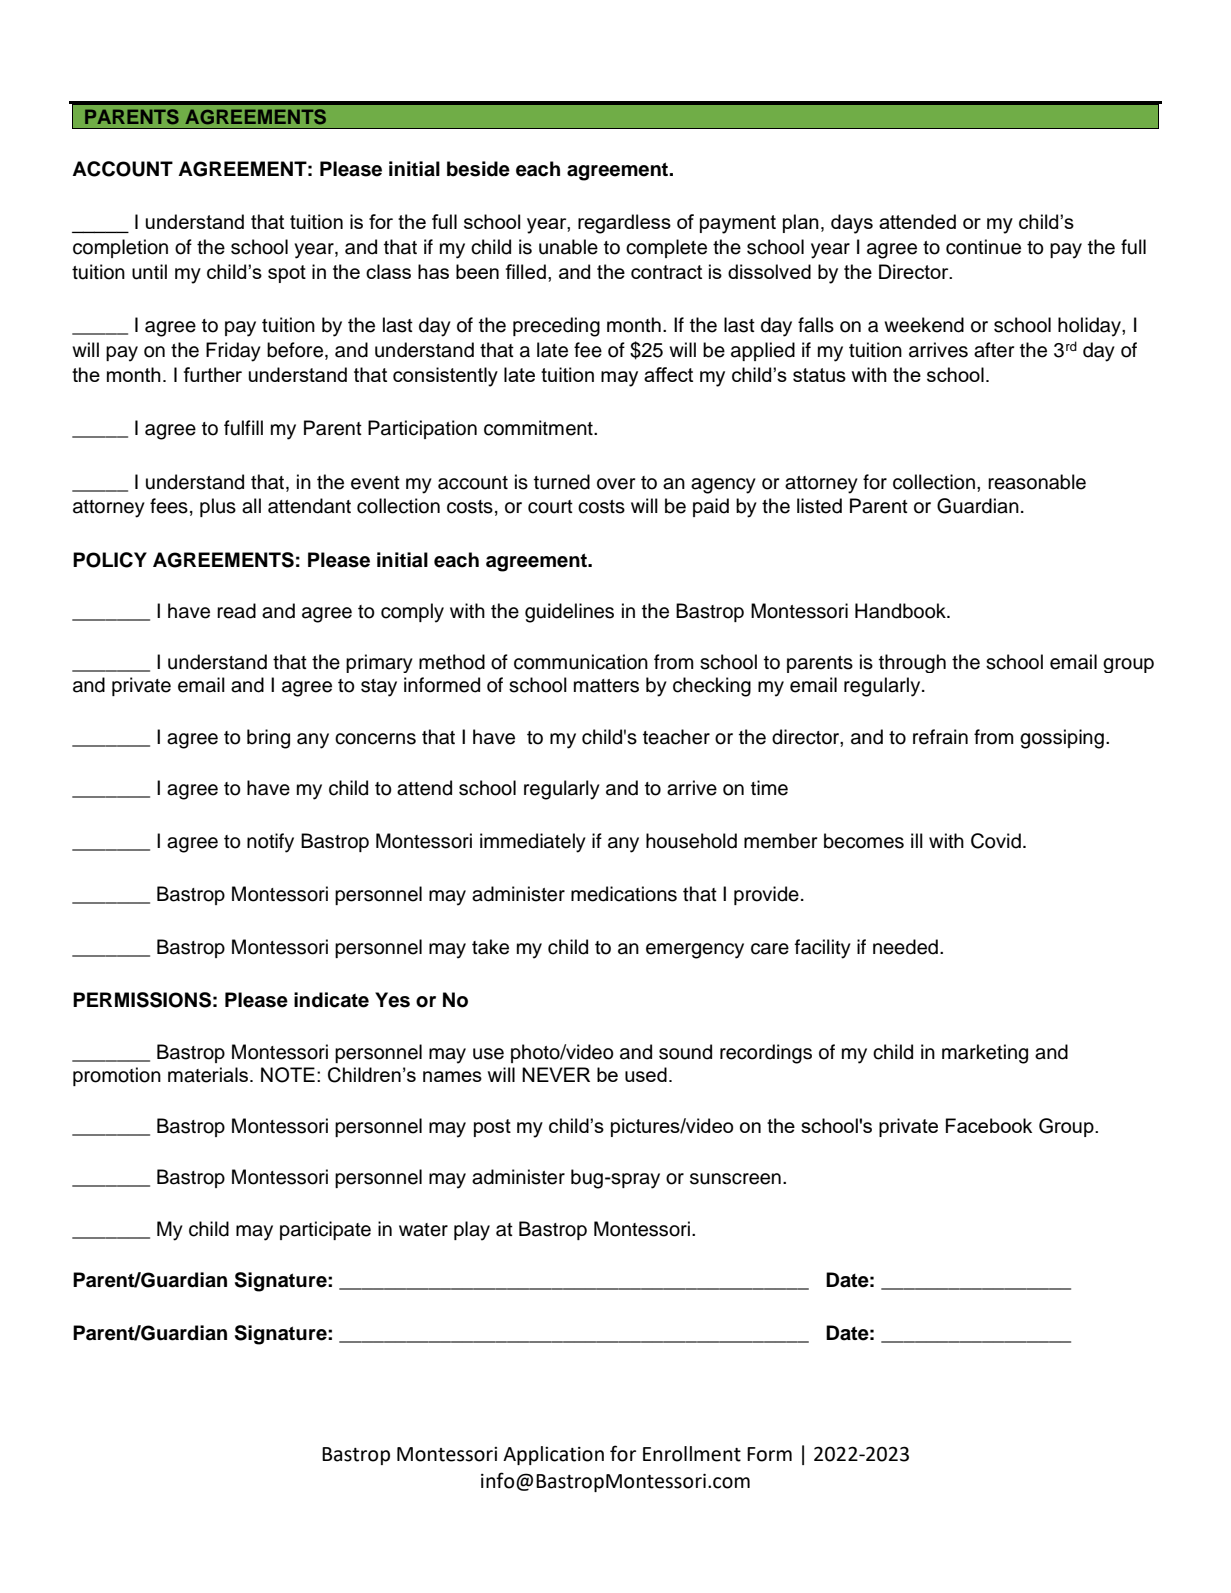 The width and height of the screenshot is (1231, 1593). I want to click on Enrollment, so click(692, 1454).
